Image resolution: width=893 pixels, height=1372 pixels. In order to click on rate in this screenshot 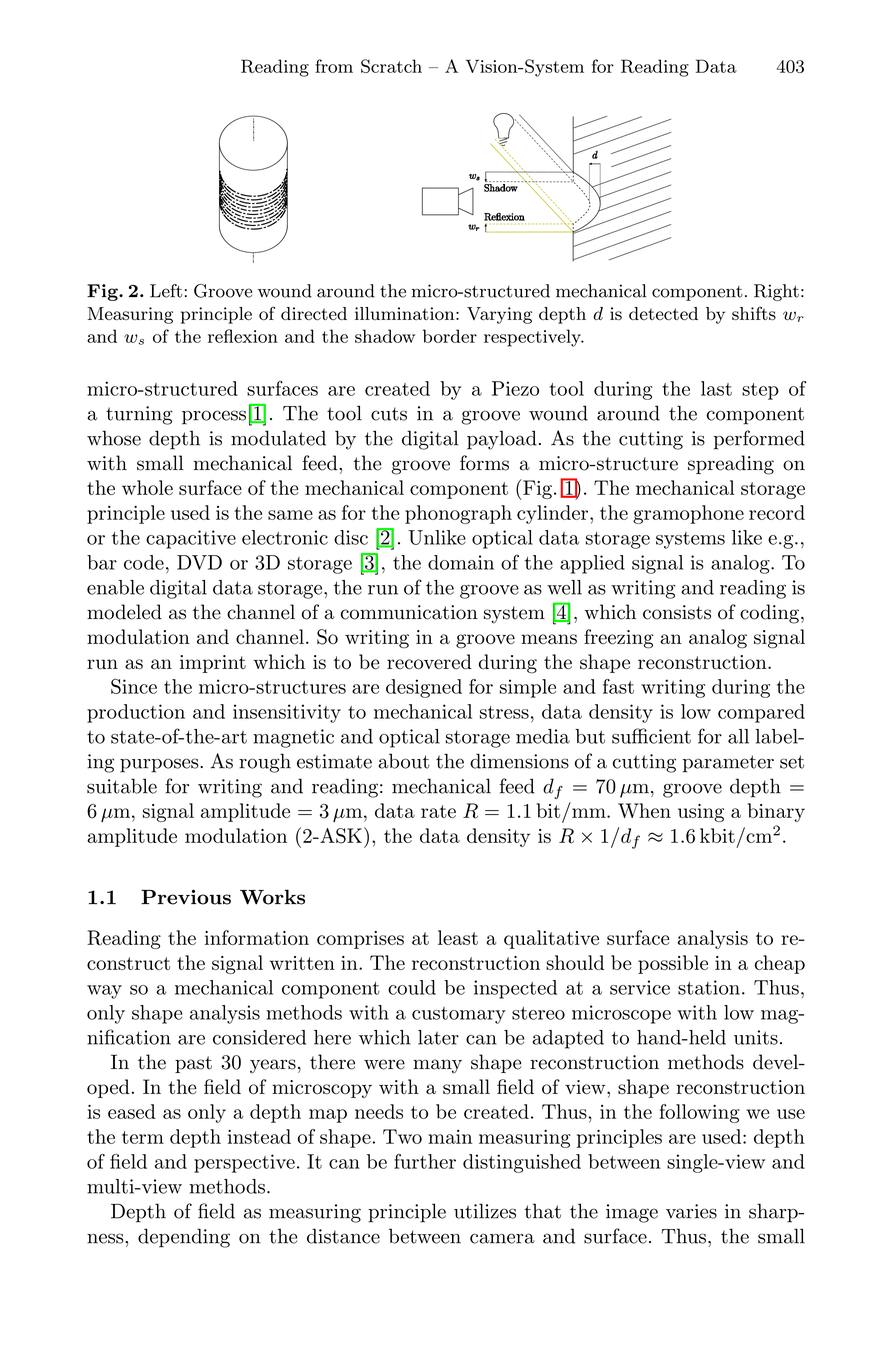, I will do `click(438, 811)`.
